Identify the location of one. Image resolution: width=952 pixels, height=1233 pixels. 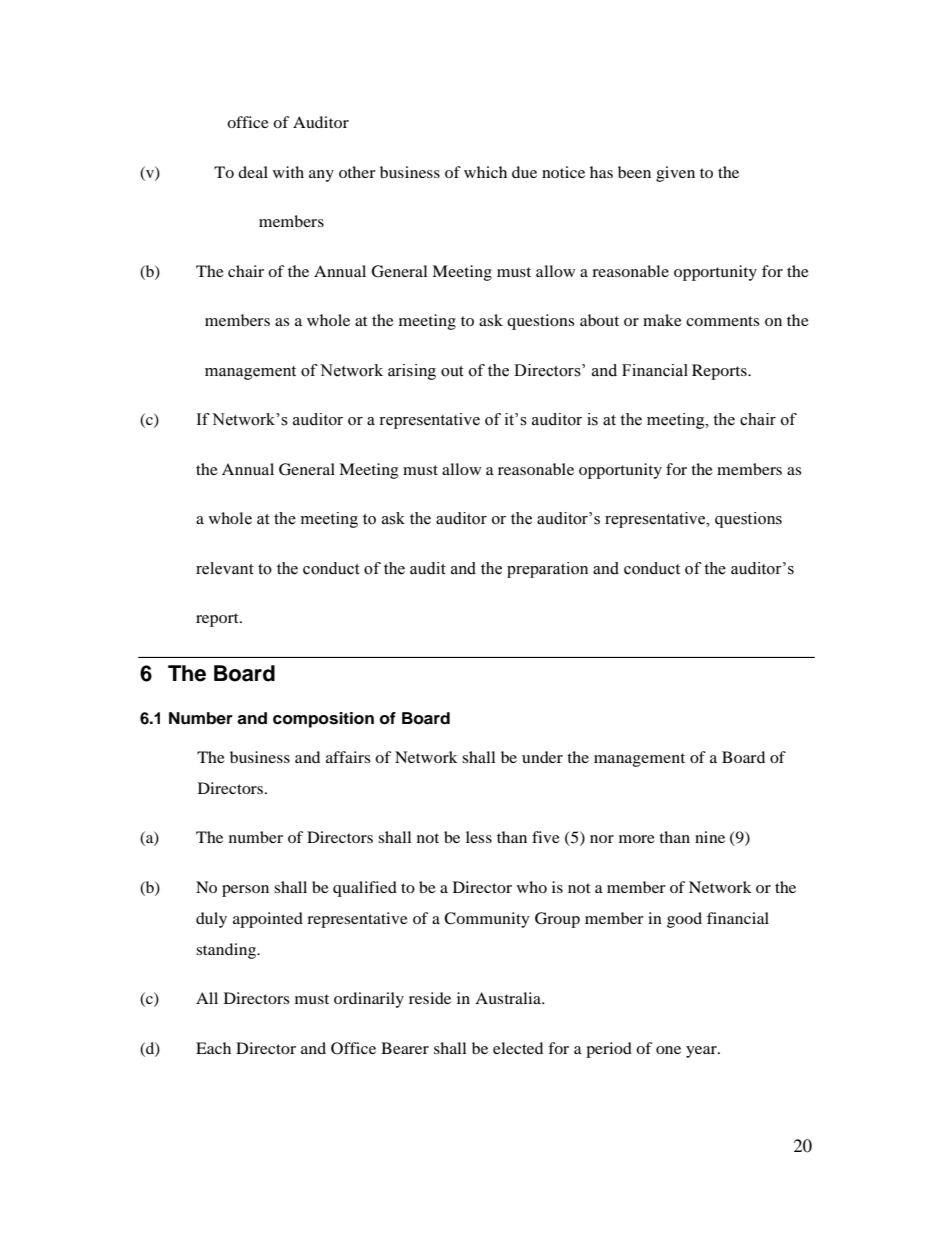
(668, 1050).
